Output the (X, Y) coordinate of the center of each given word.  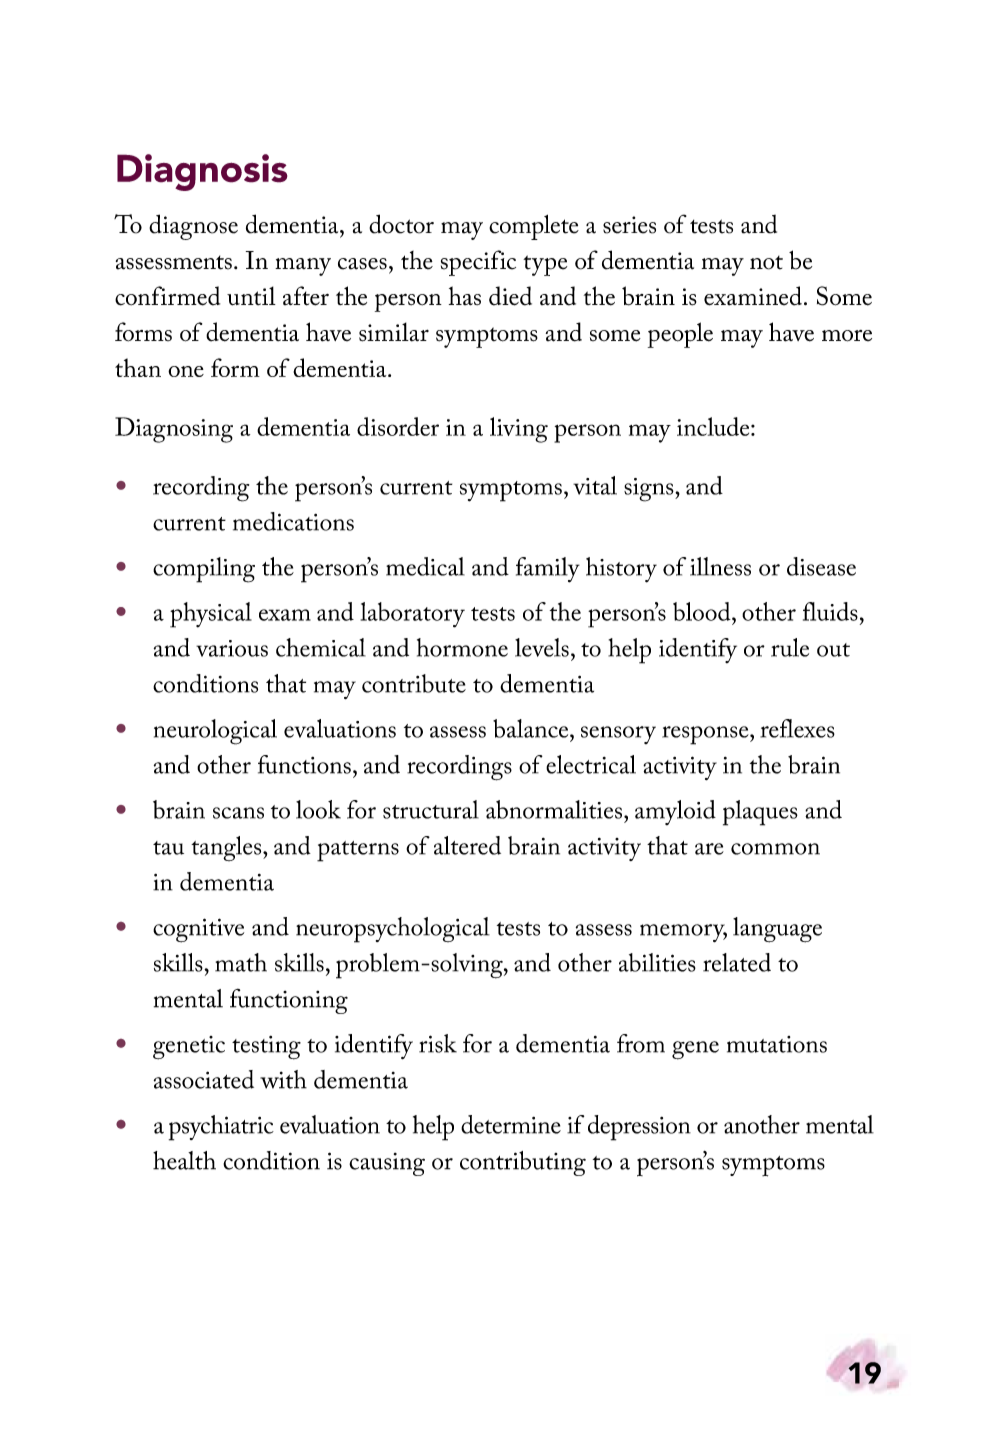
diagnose (193, 227)
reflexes (797, 728)
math (241, 962)
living (519, 430)
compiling (204, 570)
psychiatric (221, 1128)
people (680, 335)
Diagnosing (174, 430)
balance (532, 728)
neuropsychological (393, 930)
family (548, 570)
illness (720, 566)
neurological (215, 732)
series (629, 225)
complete (534, 227)
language (777, 930)
